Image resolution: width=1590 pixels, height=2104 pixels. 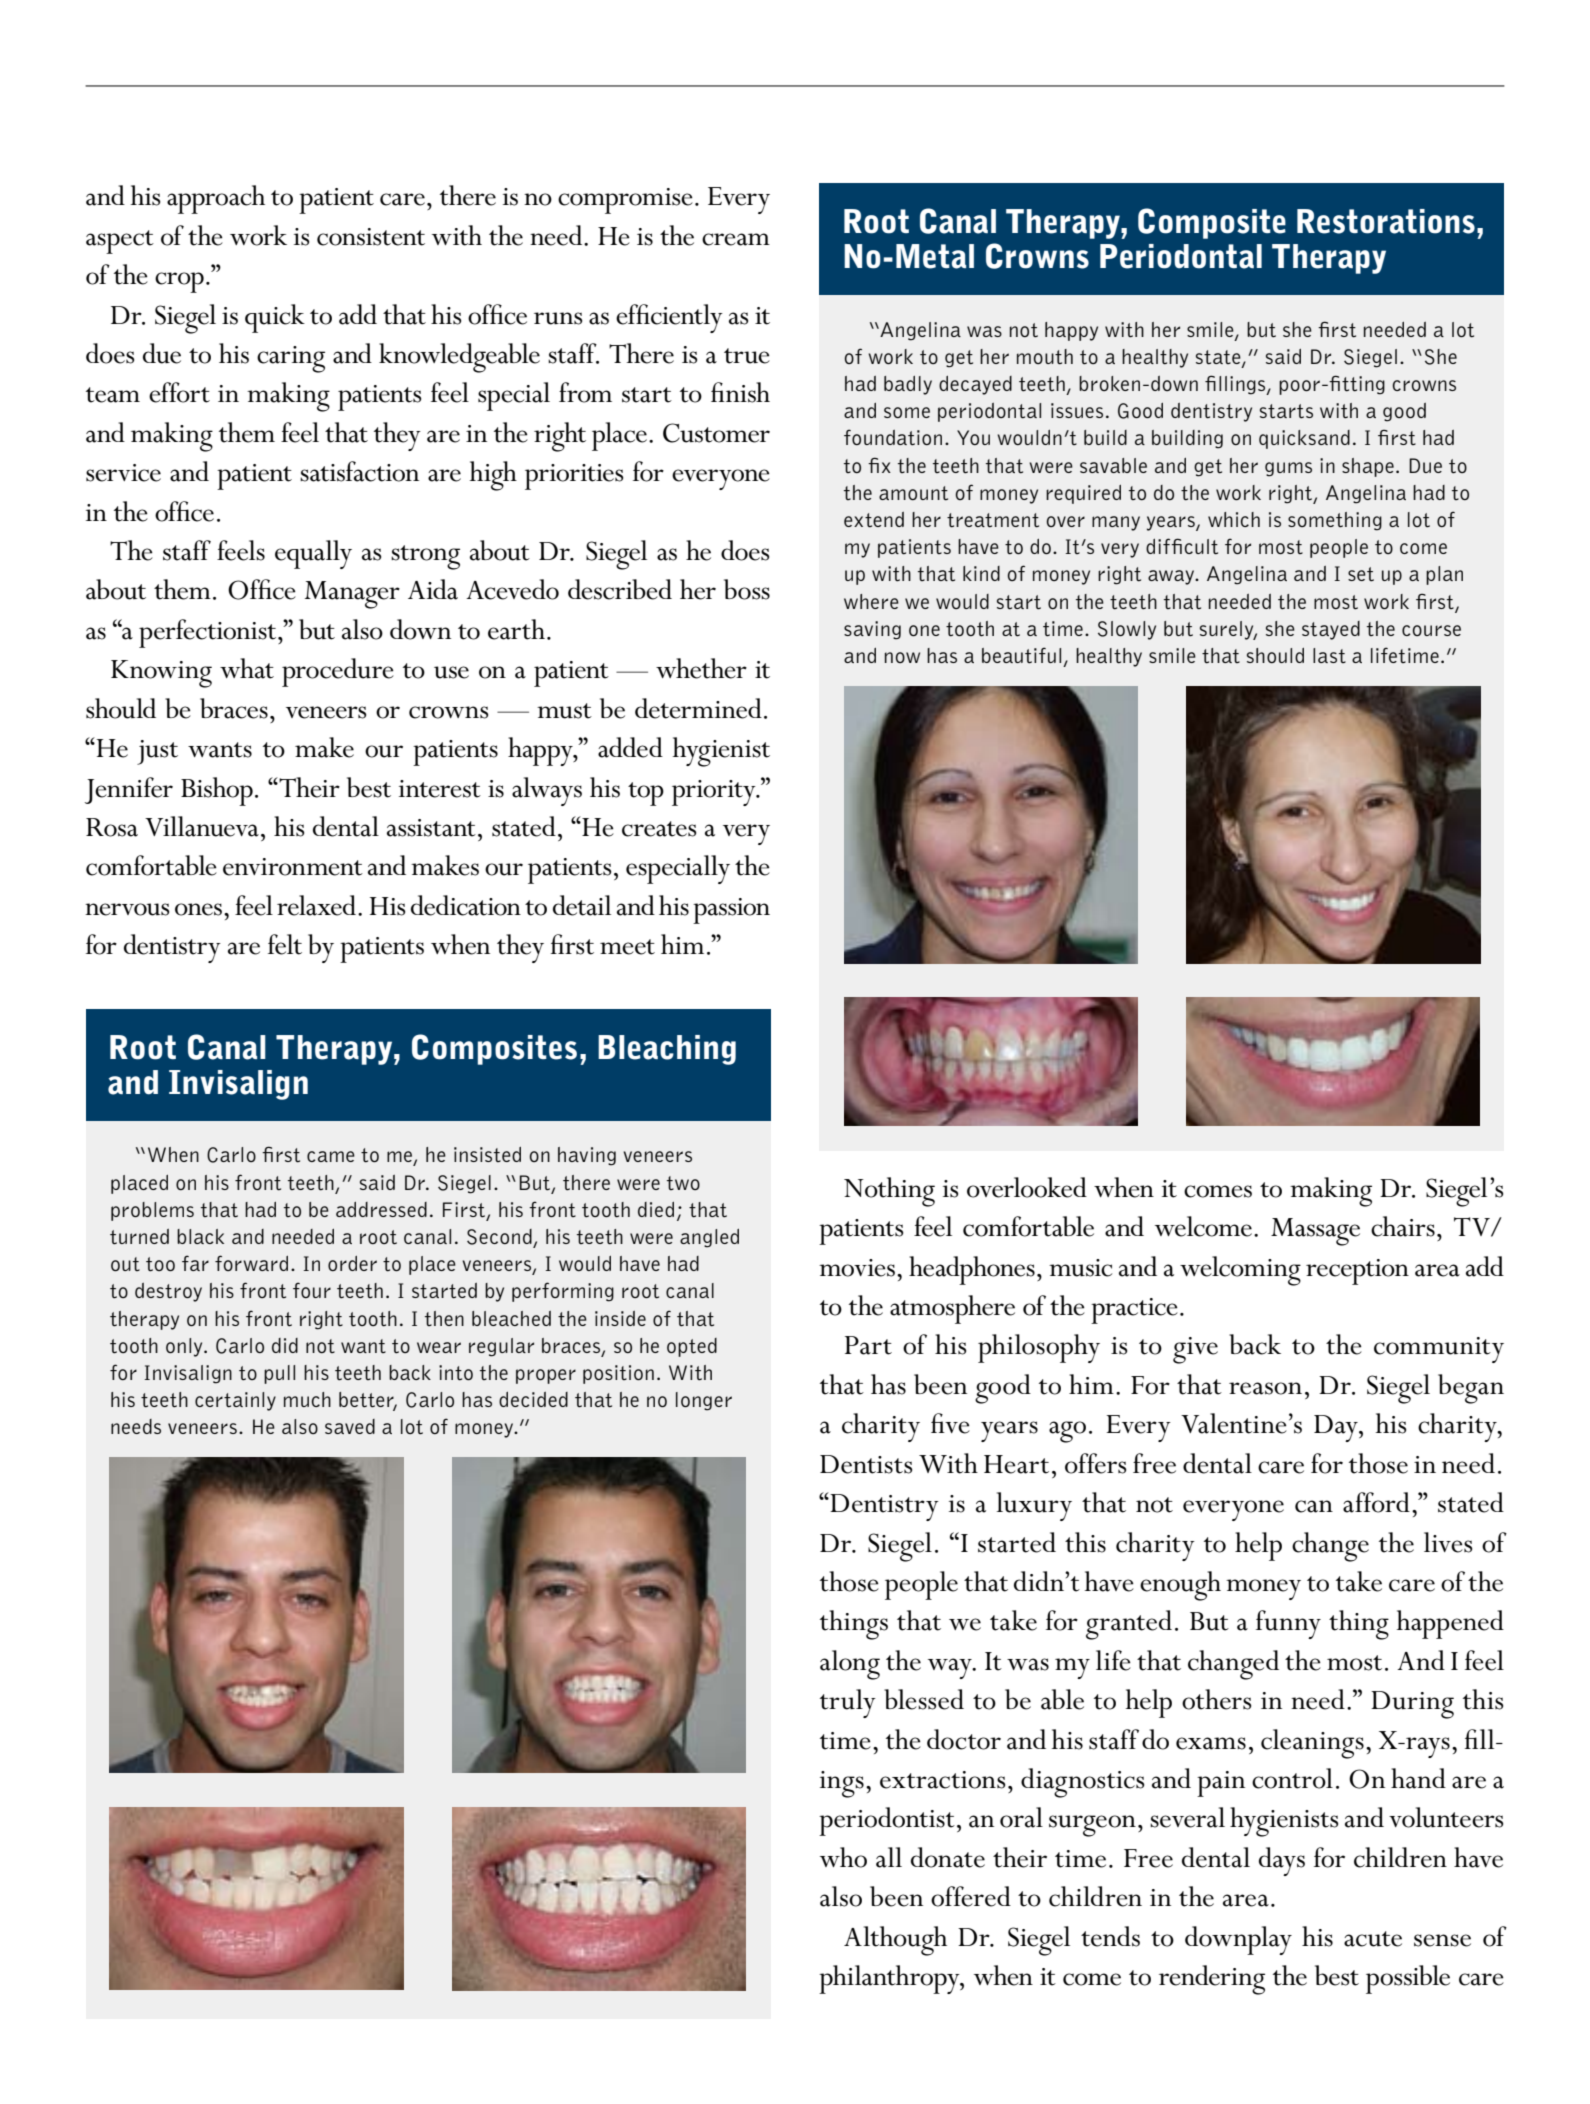 I want to click on pull, so click(x=279, y=1374).
